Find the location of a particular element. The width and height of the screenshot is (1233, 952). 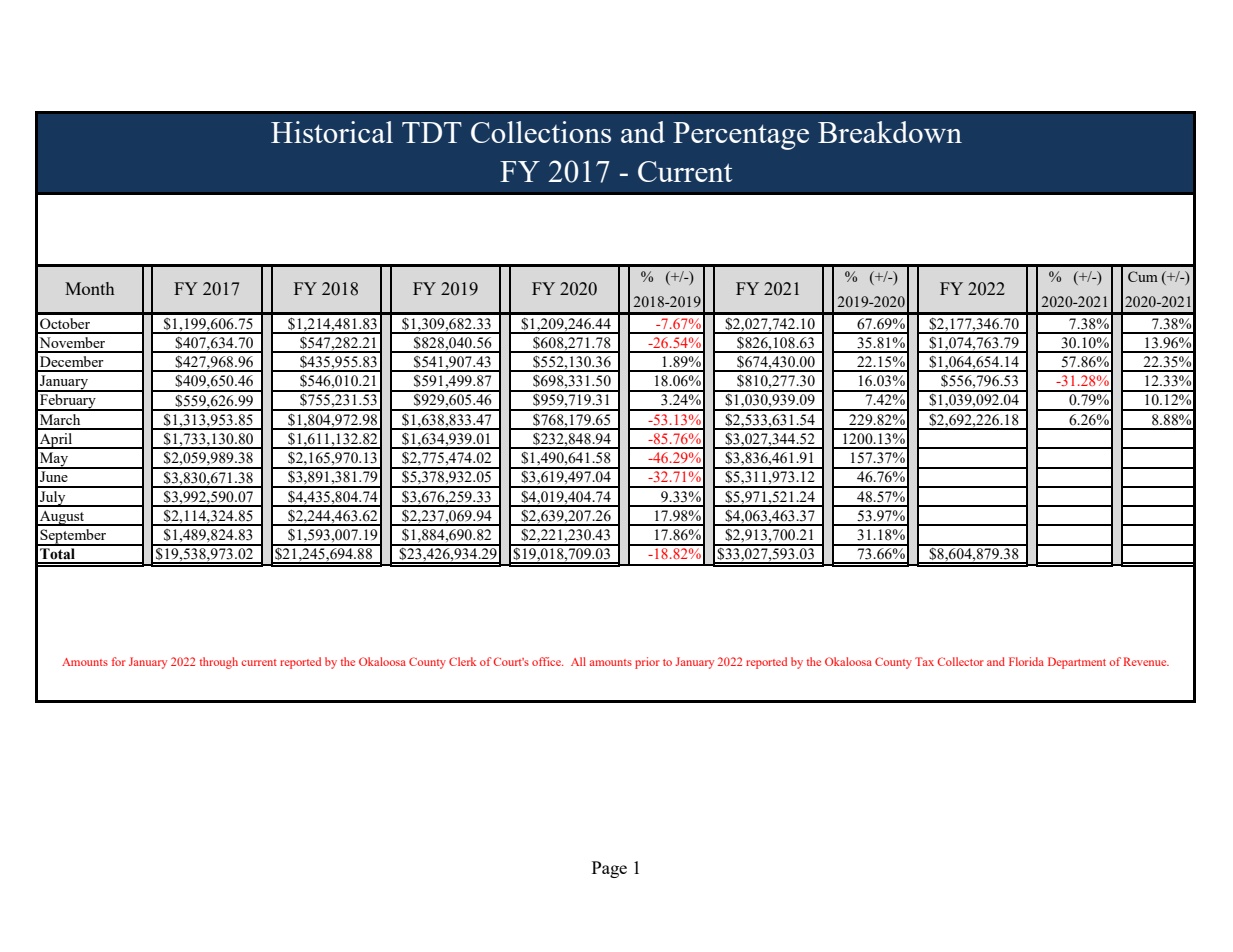

Historical is located at coordinates (332, 132).
